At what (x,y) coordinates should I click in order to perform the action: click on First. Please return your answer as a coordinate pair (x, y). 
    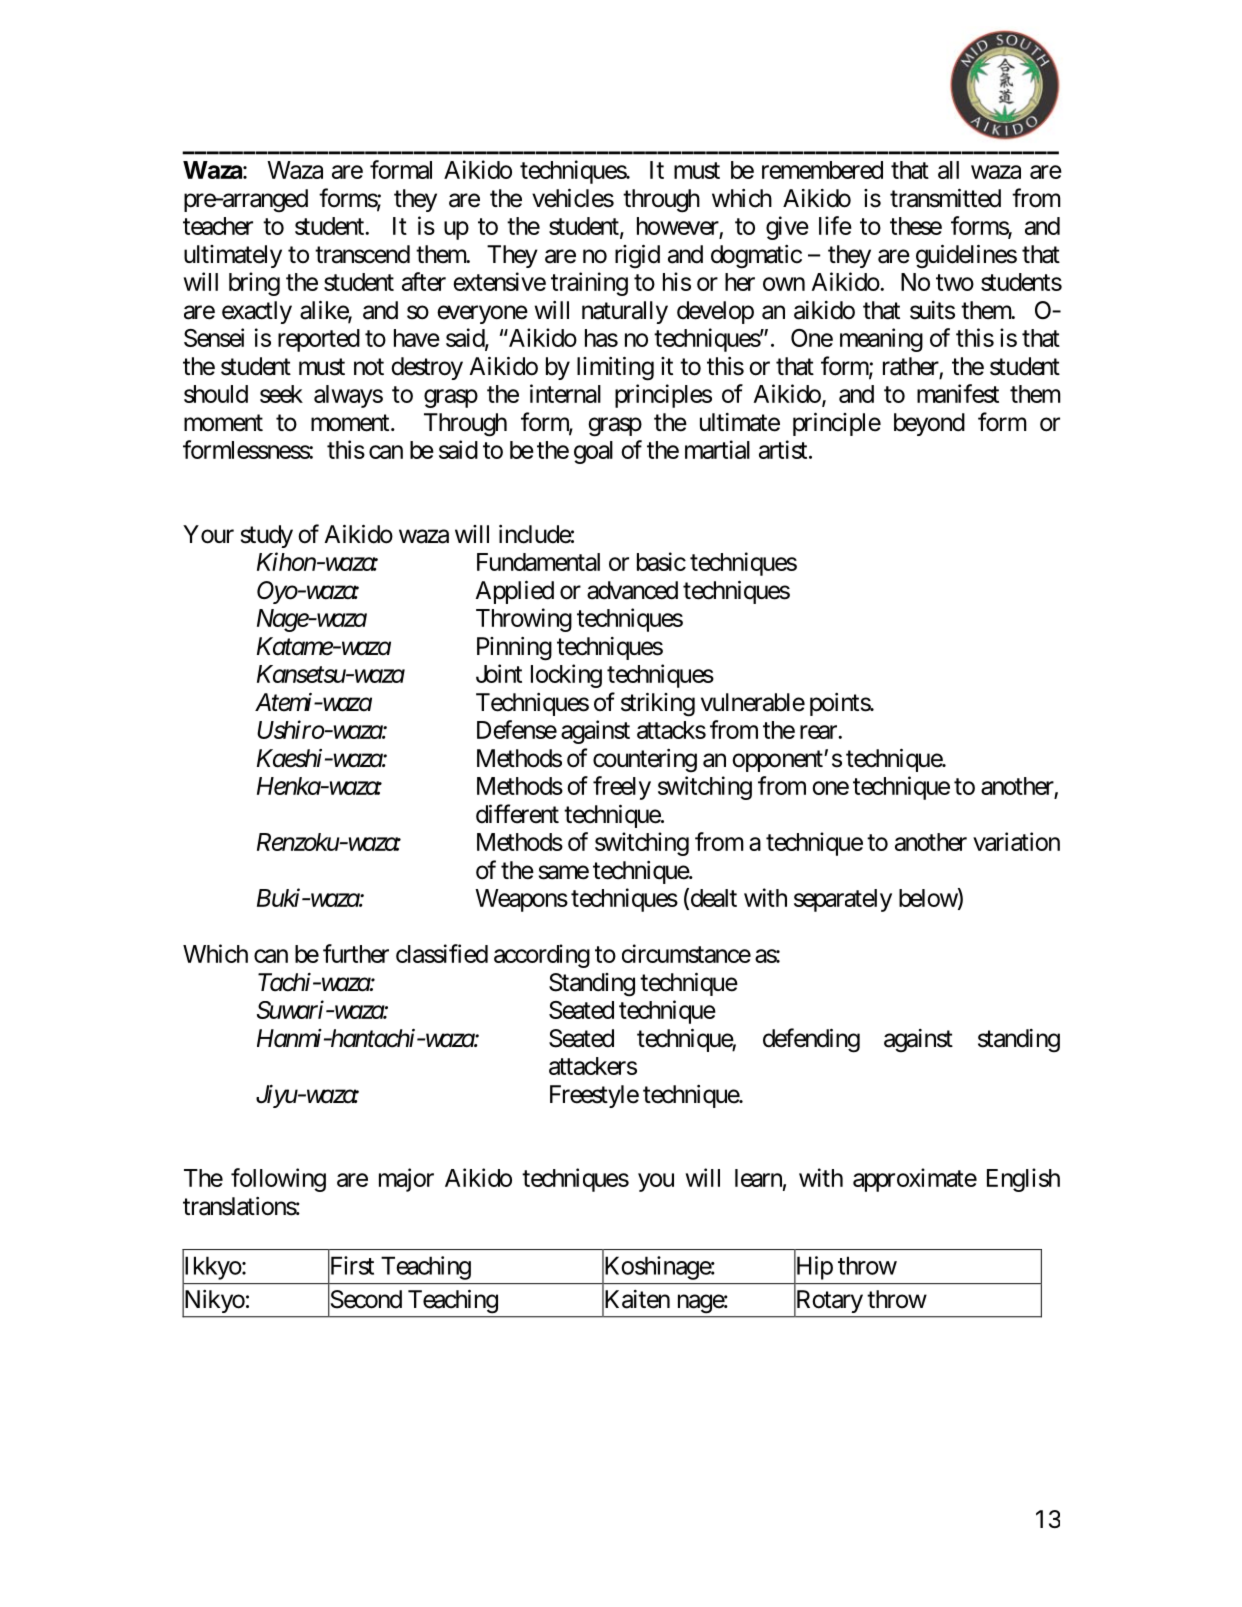
    Looking at the image, I should click on (351, 1266).
